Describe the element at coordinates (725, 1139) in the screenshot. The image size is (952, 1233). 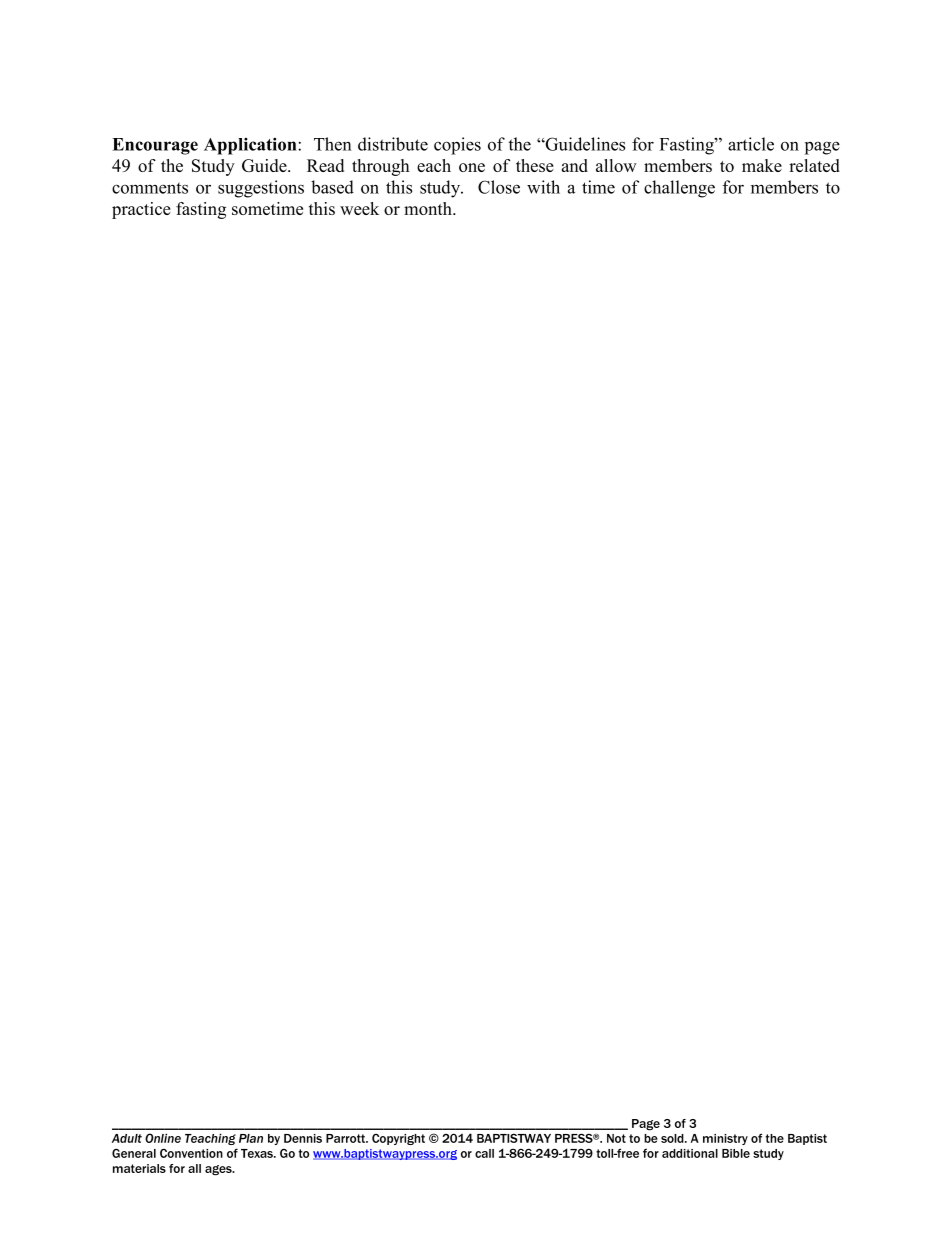
I see `ministry` at that location.
